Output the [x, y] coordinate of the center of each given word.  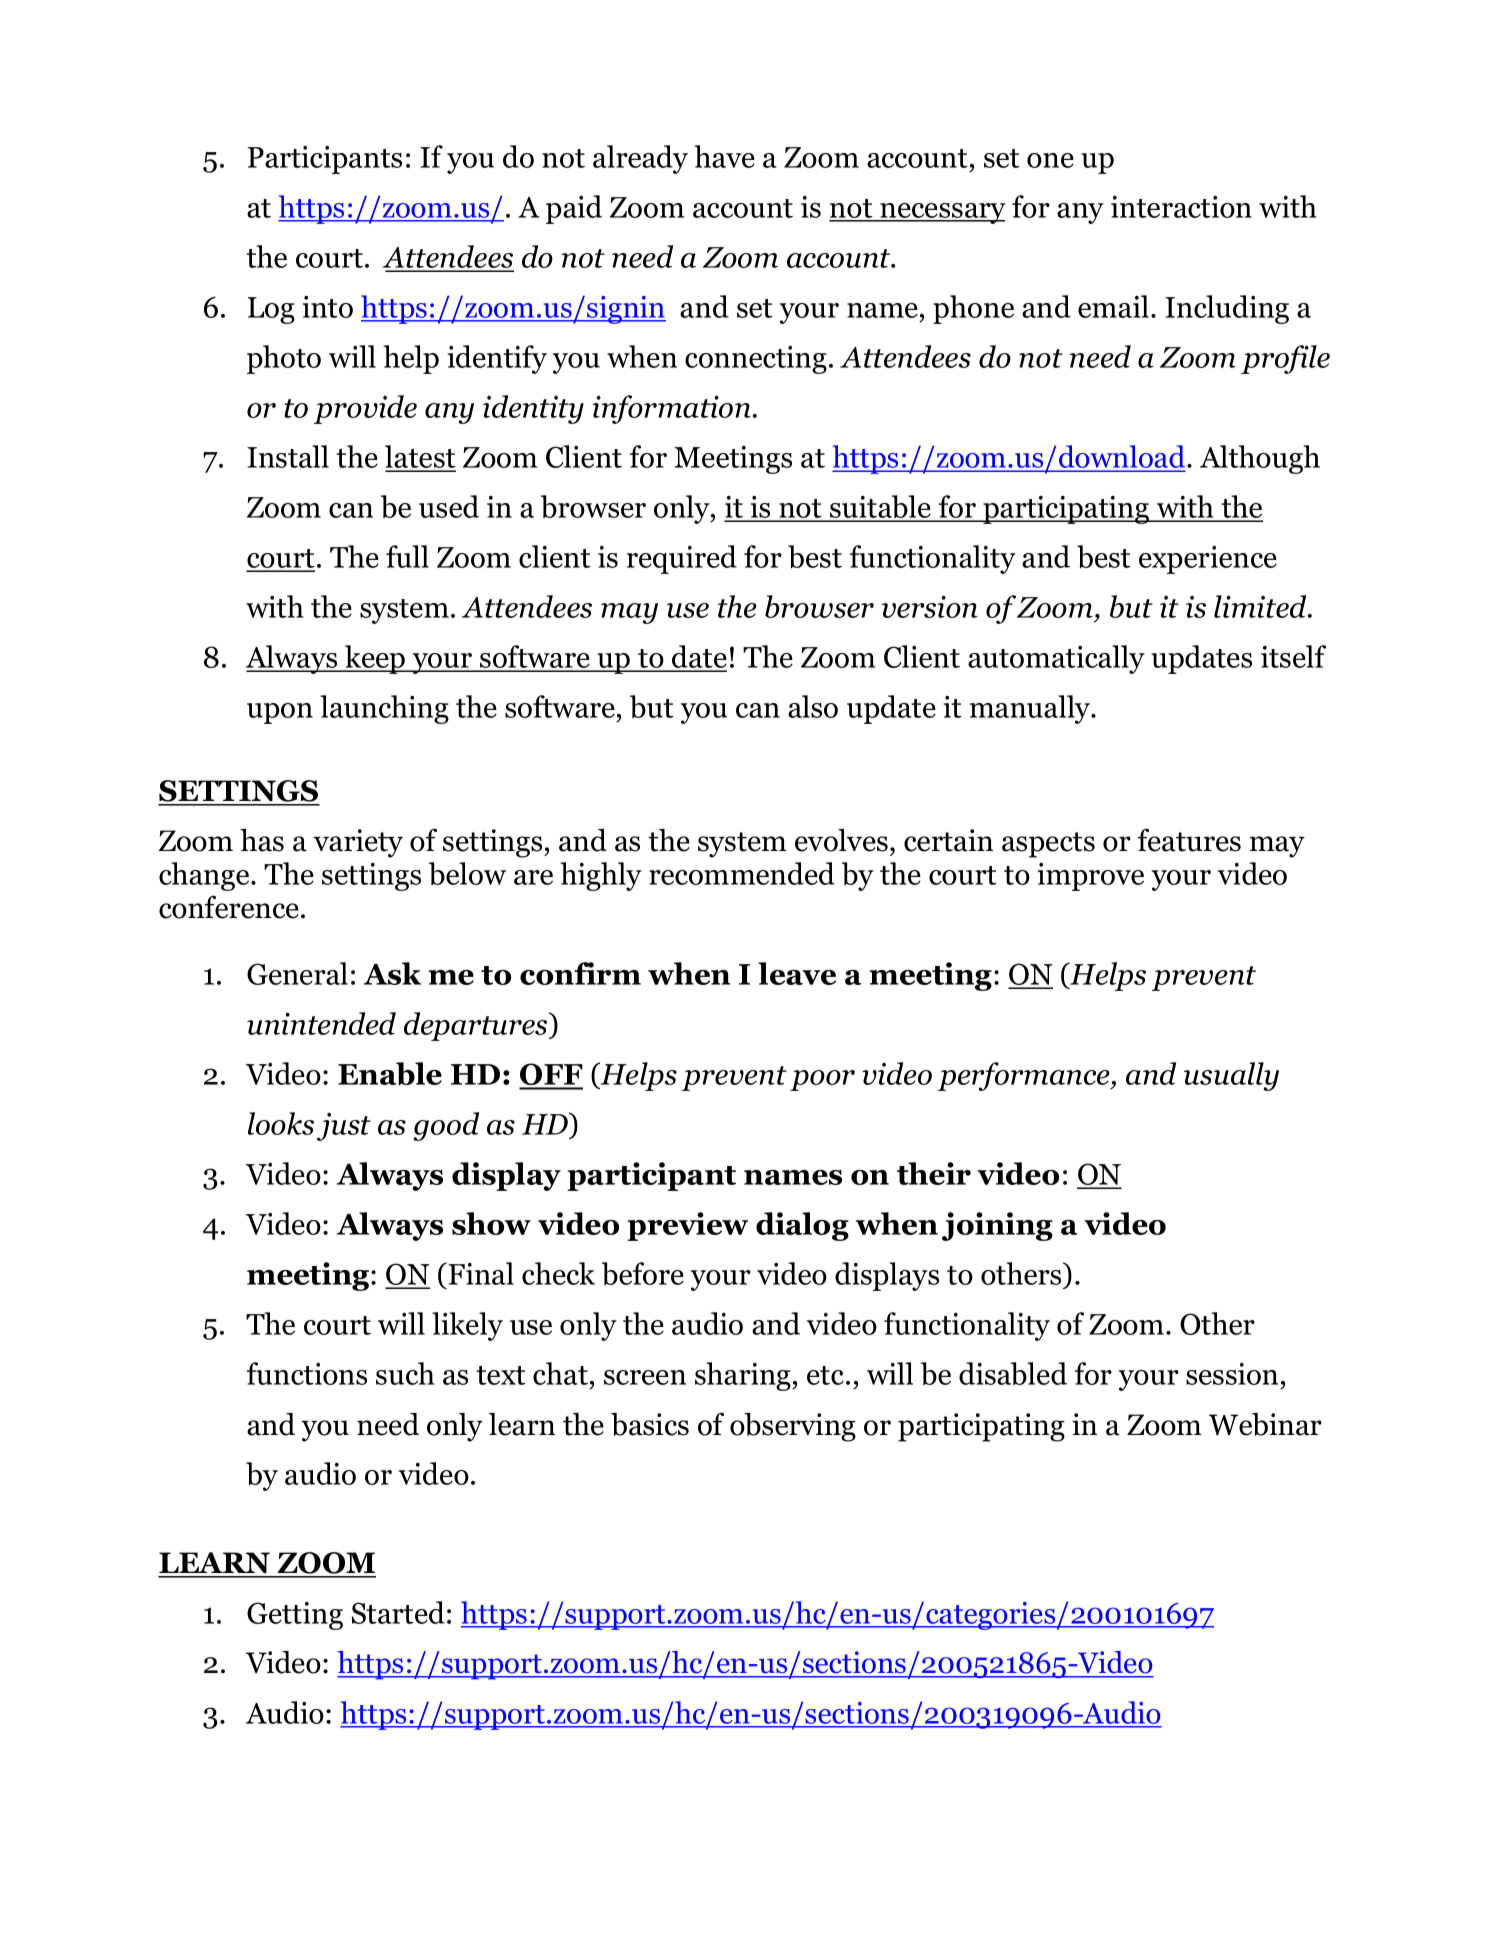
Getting [295, 1616]
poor [822, 1080]
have [724, 156]
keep [375, 659]
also [813, 706]
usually [1231, 1076]
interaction [1181, 207]
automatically [1056, 659]
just [344, 1127]
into [327, 307]
